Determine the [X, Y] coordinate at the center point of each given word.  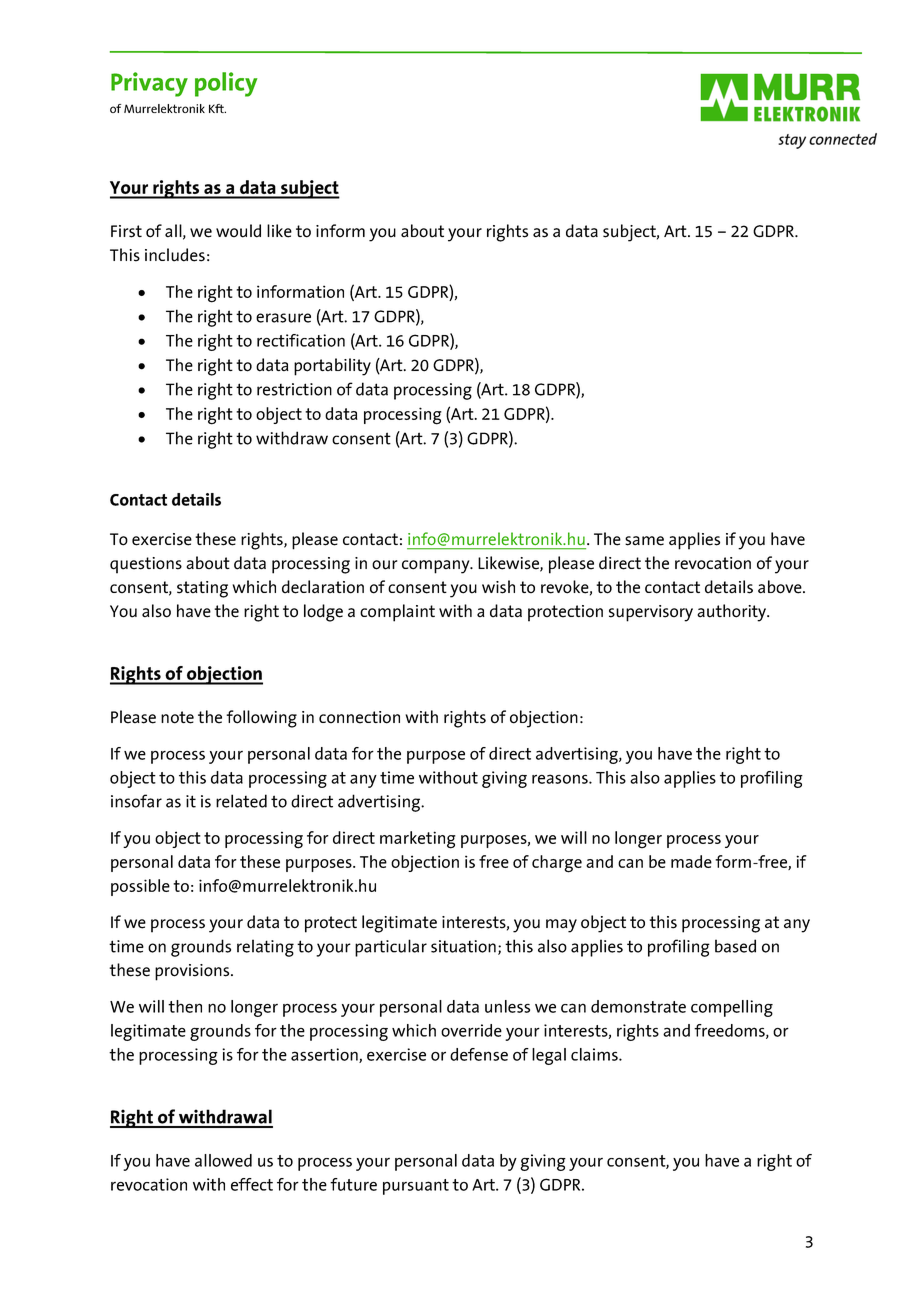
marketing [418, 840]
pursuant [416, 1187]
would [238, 231]
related [241, 801]
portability [332, 367]
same [644, 541]
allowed [223, 1160]
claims [595, 1054]
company [437, 567]
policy [226, 84]
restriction [294, 389]
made [691, 861]
